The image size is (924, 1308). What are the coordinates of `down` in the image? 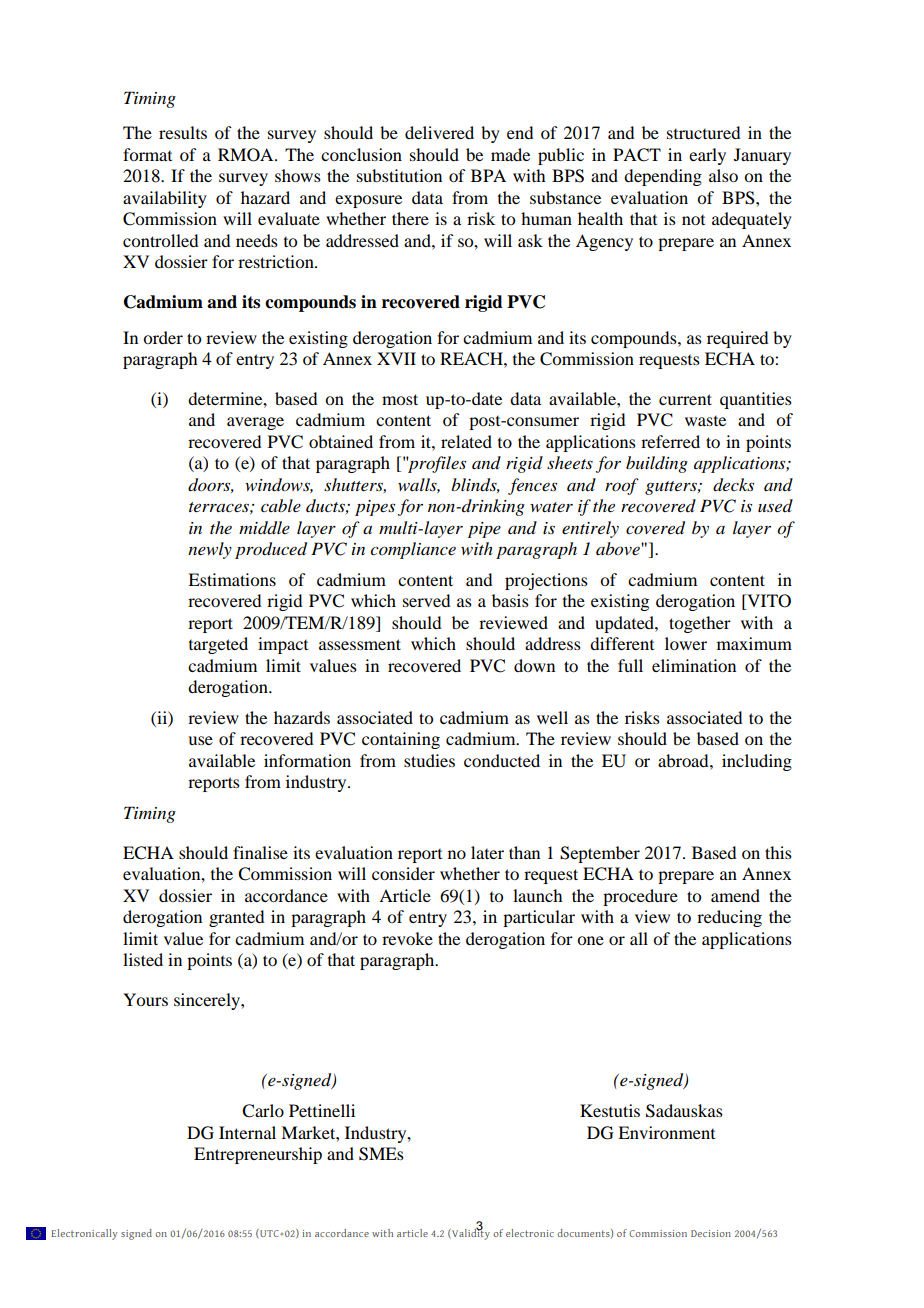 It's located at (534, 665).
